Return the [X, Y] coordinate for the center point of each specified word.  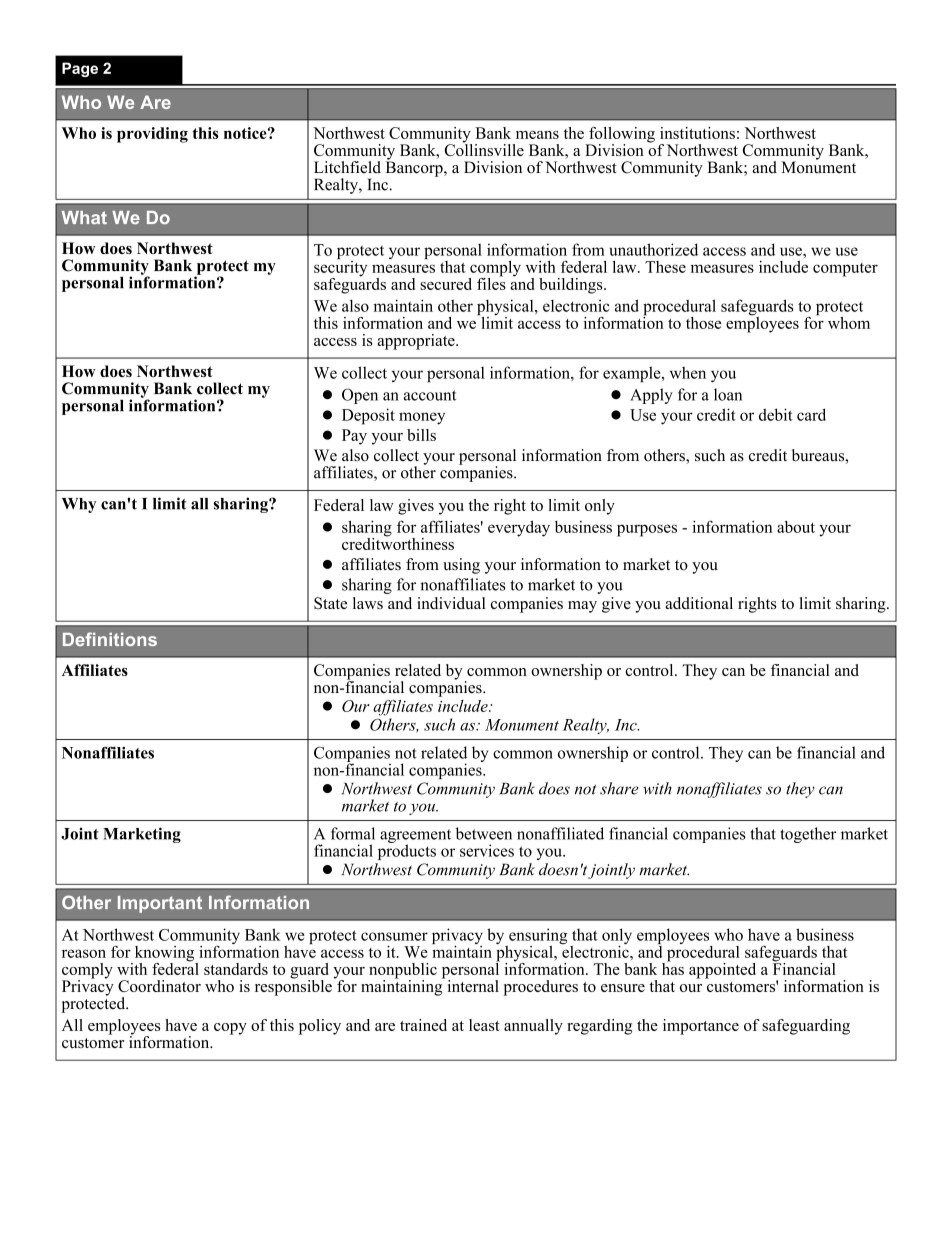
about [796, 527]
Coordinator [159, 986]
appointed [722, 971]
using [461, 566]
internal [473, 986]
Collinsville [484, 149]
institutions [697, 133]
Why [79, 505]
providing [152, 135]
